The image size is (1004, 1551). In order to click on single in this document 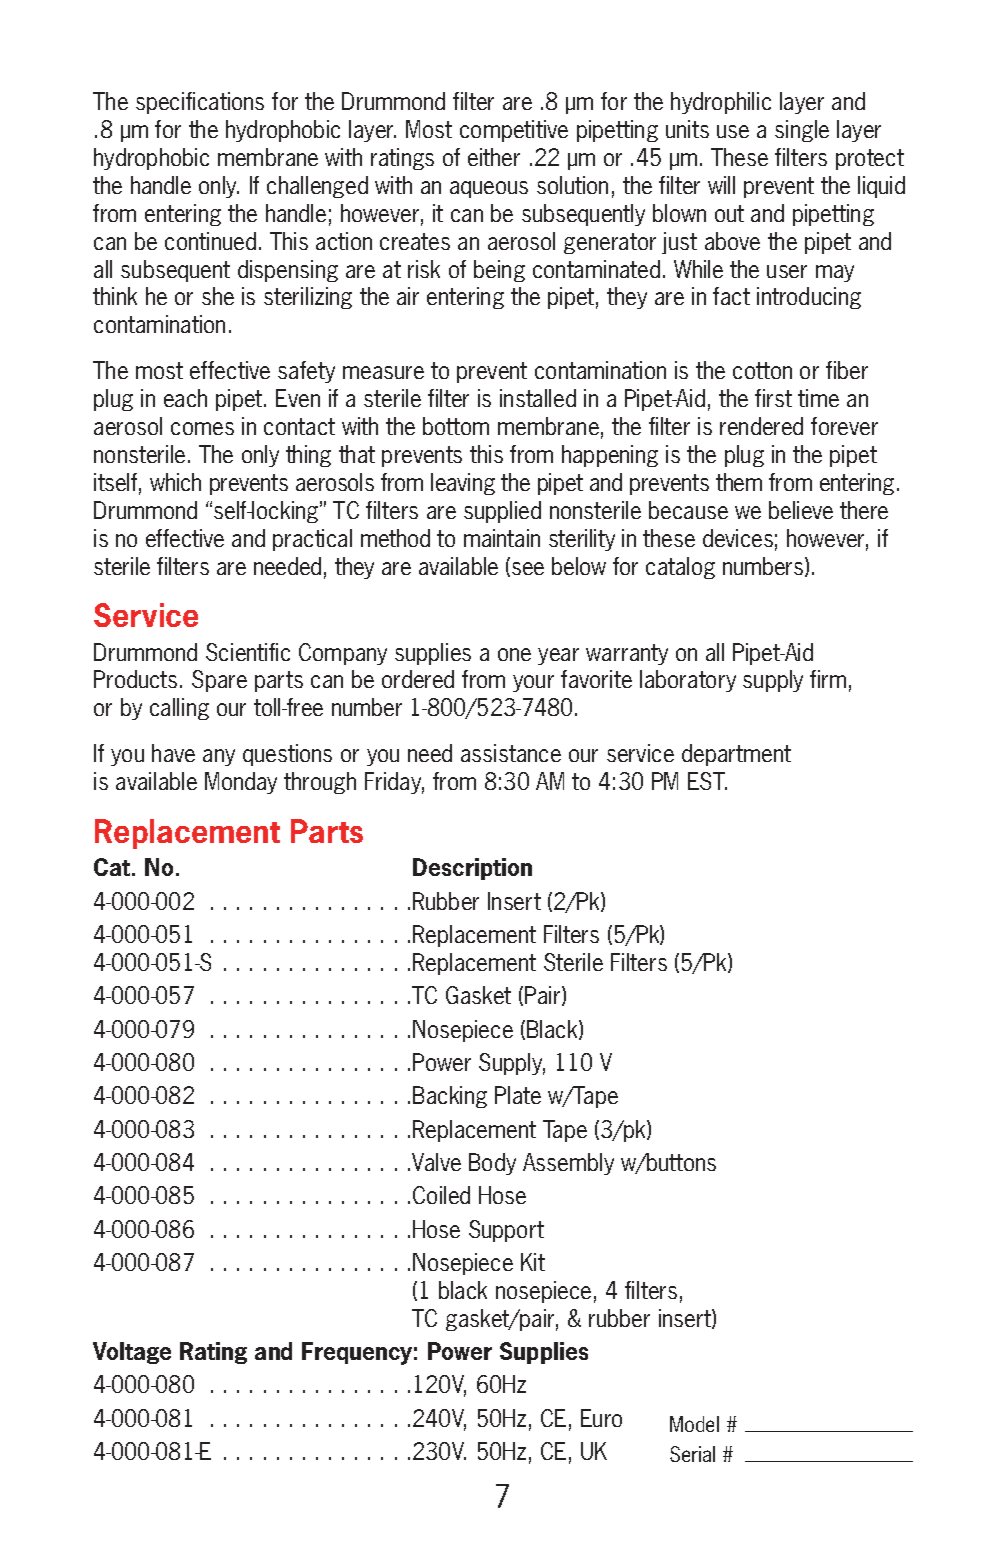, I will do `click(802, 131)`.
